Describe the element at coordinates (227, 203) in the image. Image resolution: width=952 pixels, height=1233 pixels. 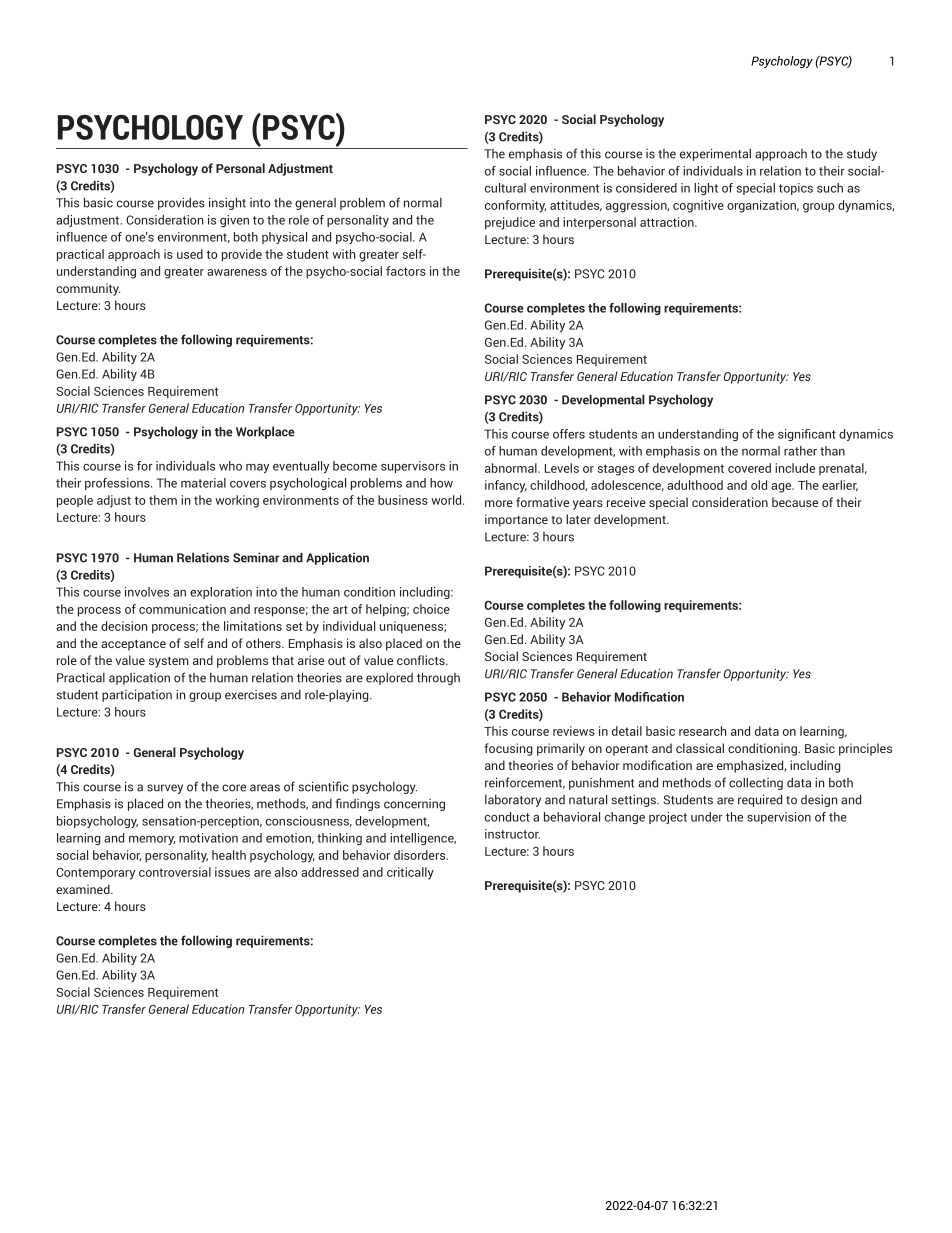
I see `insight` at that location.
